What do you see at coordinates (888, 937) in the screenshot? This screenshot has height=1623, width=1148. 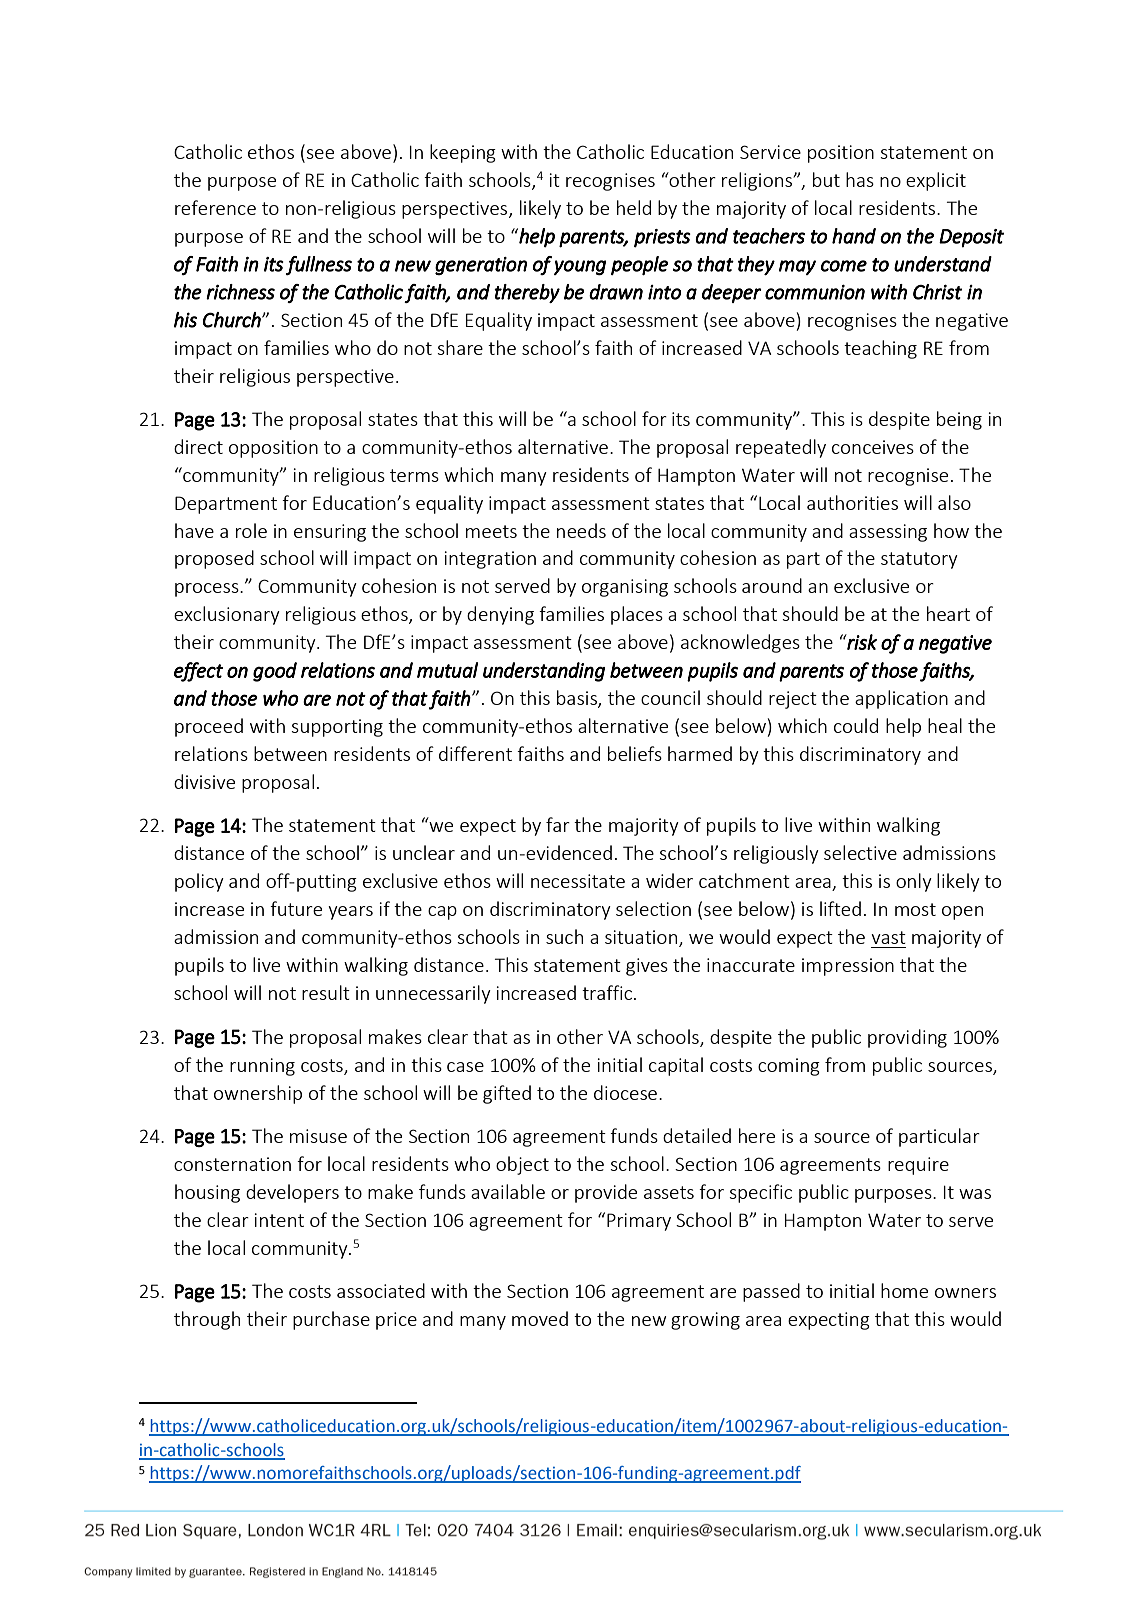 I see `vast` at bounding box center [888, 937].
